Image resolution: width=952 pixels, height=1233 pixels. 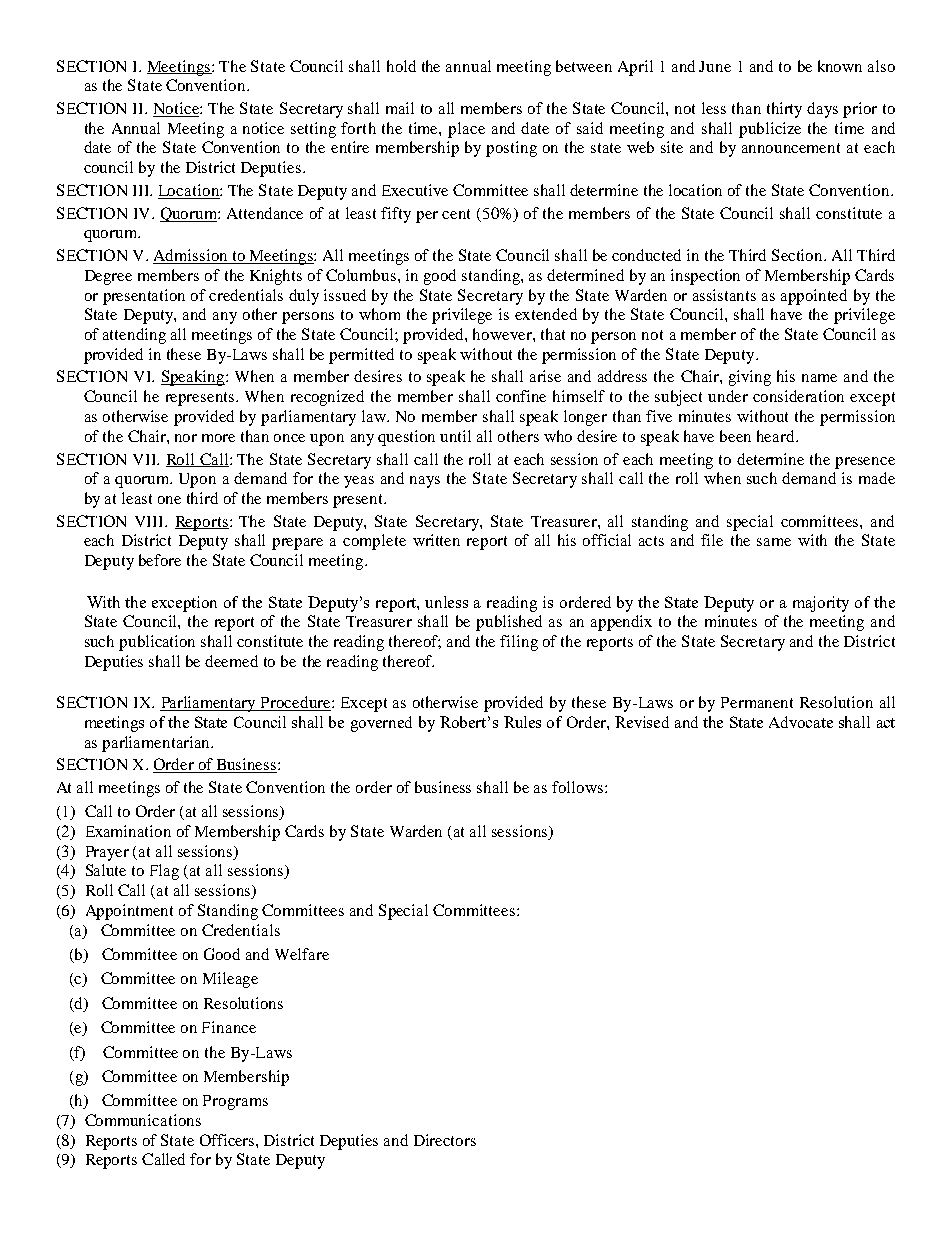 What do you see at coordinates (313, 130) in the screenshot?
I see `setting` at bounding box center [313, 130].
